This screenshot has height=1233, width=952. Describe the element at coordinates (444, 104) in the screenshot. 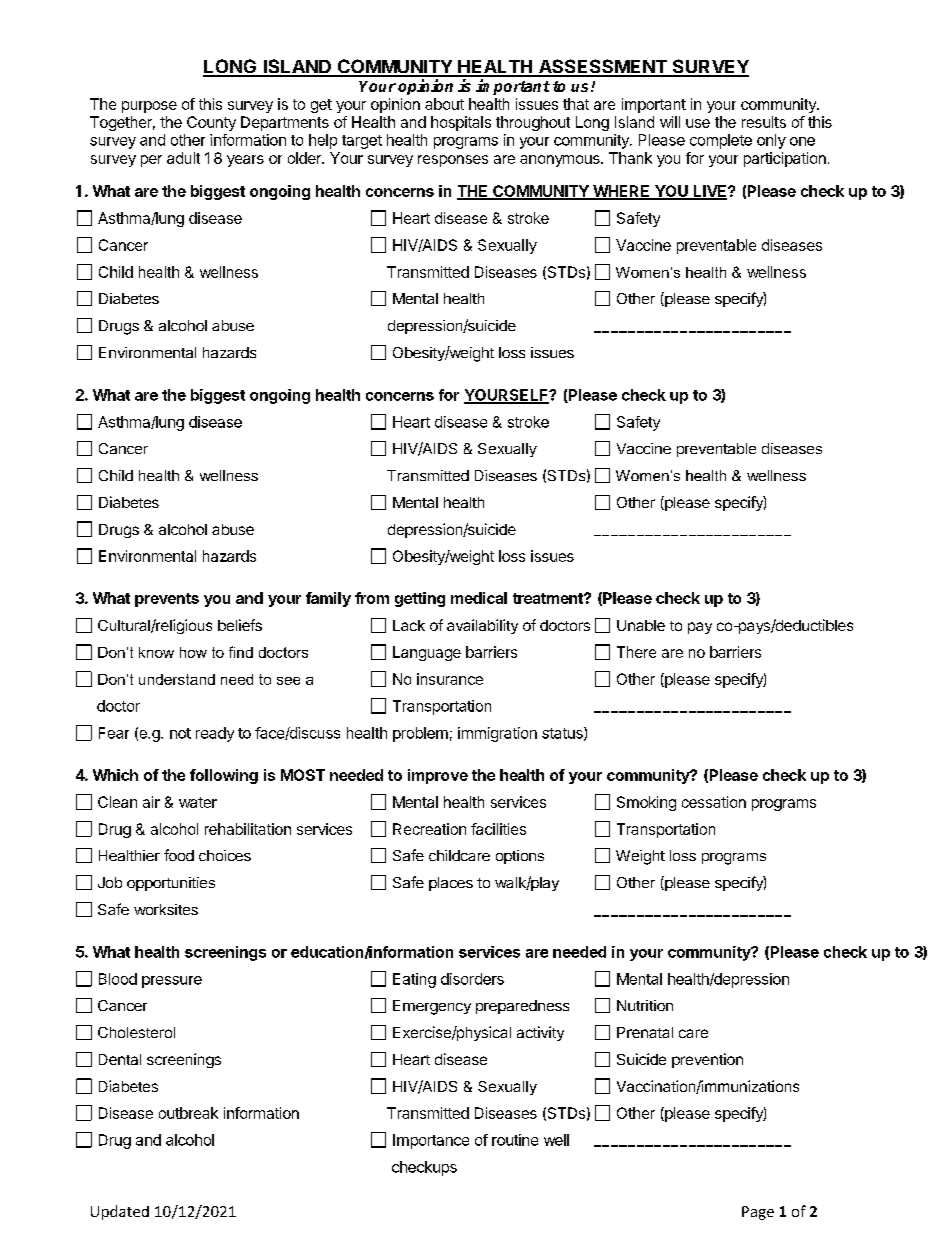

I see `about` at that location.
